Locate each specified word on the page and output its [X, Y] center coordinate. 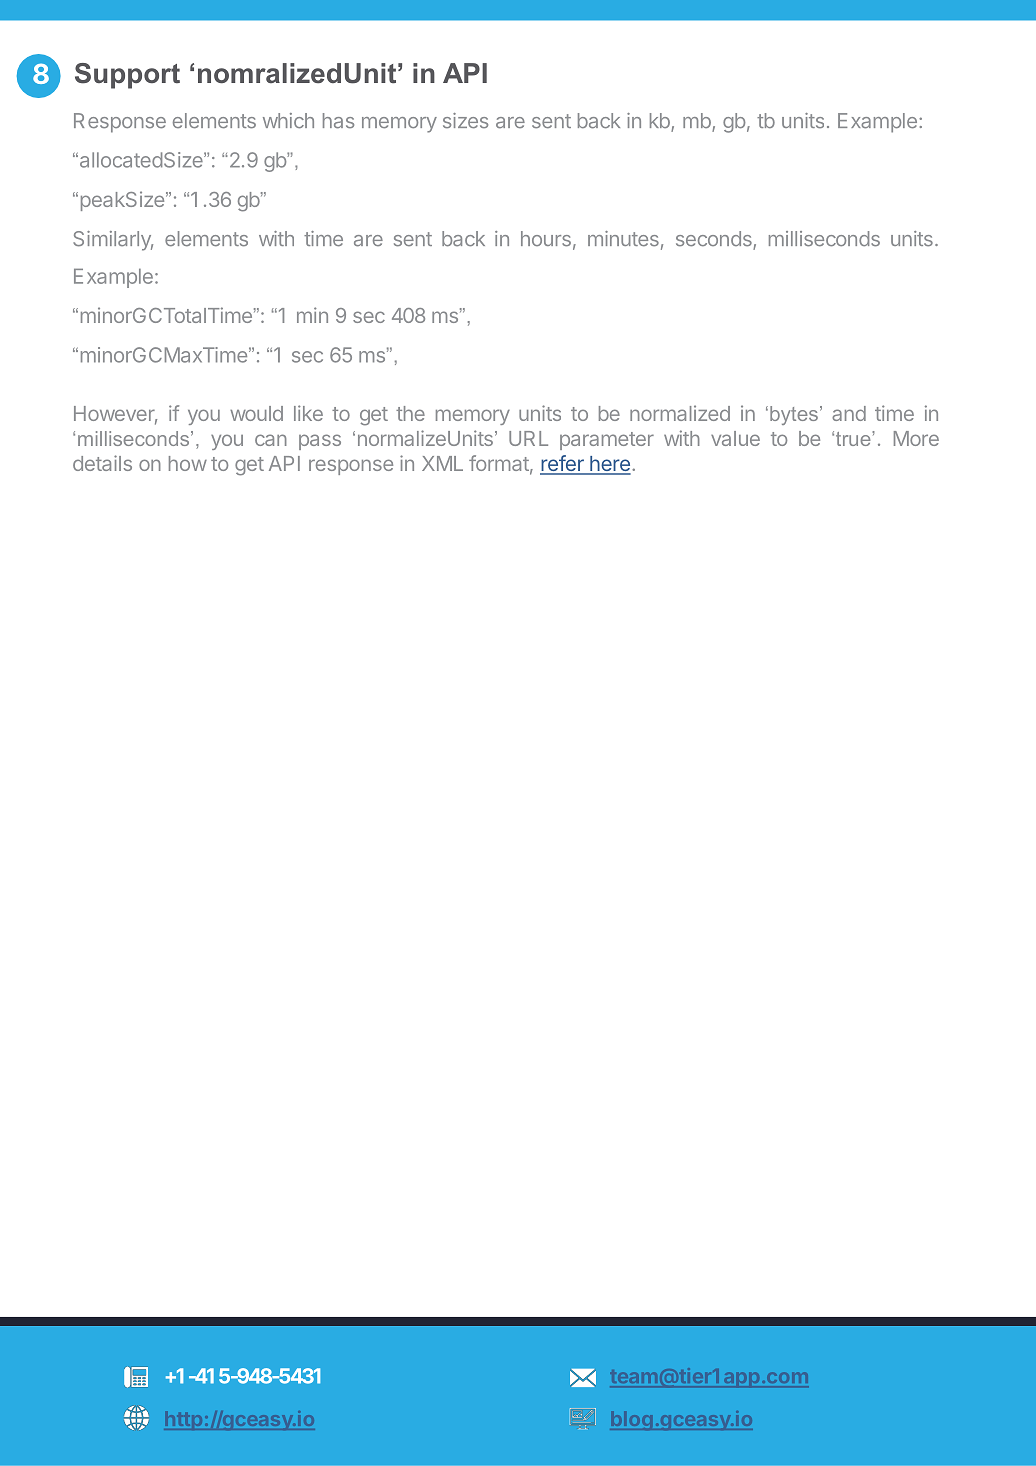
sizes [465, 121]
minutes [623, 239]
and [849, 413]
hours [546, 239]
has [338, 121]
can [271, 440]
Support [127, 76]
